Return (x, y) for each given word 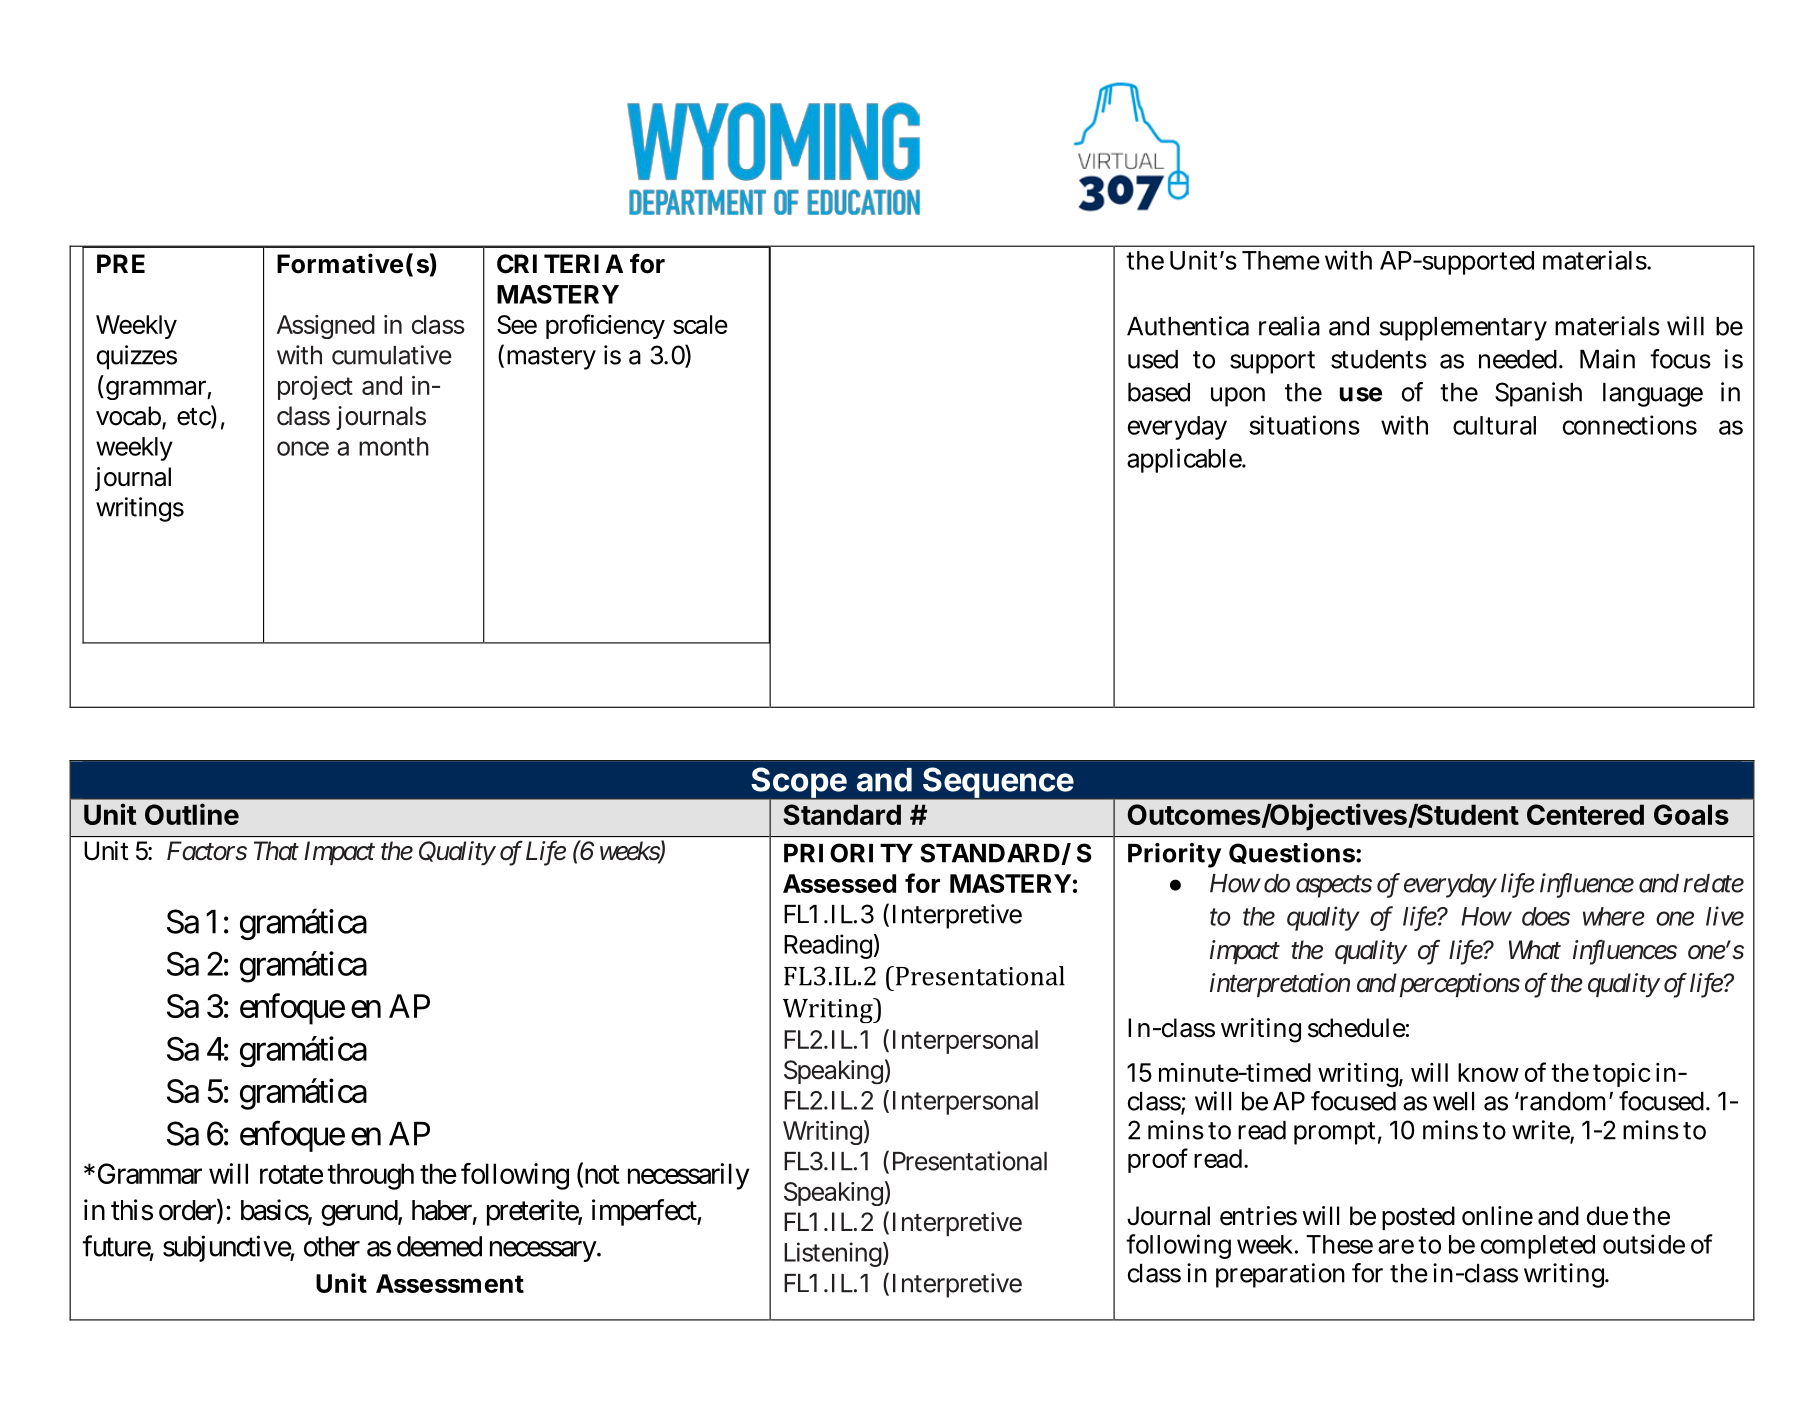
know (1488, 1072)
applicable (1185, 460)
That (276, 851)
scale (700, 324)
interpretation (1280, 985)
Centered (1585, 814)
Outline (192, 814)
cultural (1494, 425)
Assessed (839, 883)
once (303, 448)
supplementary (1463, 329)
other (332, 1246)
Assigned (326, 327)
